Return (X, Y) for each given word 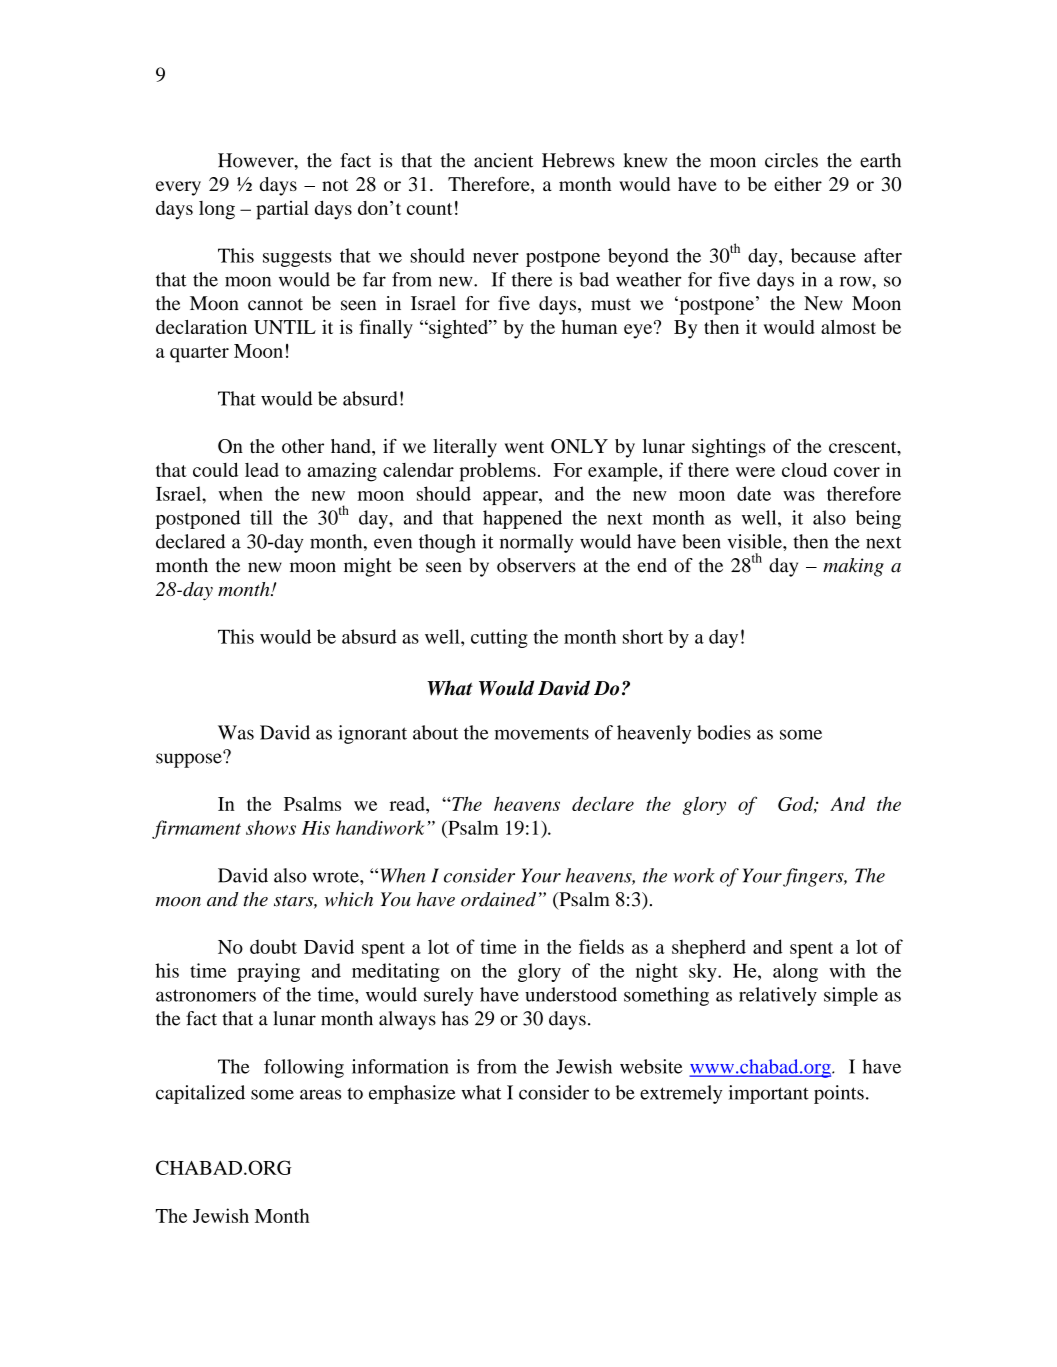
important (769, 1094)
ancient (503, 160)
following (304, 1068)
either (798, 184)
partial (282, 210)
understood (571, 994)
